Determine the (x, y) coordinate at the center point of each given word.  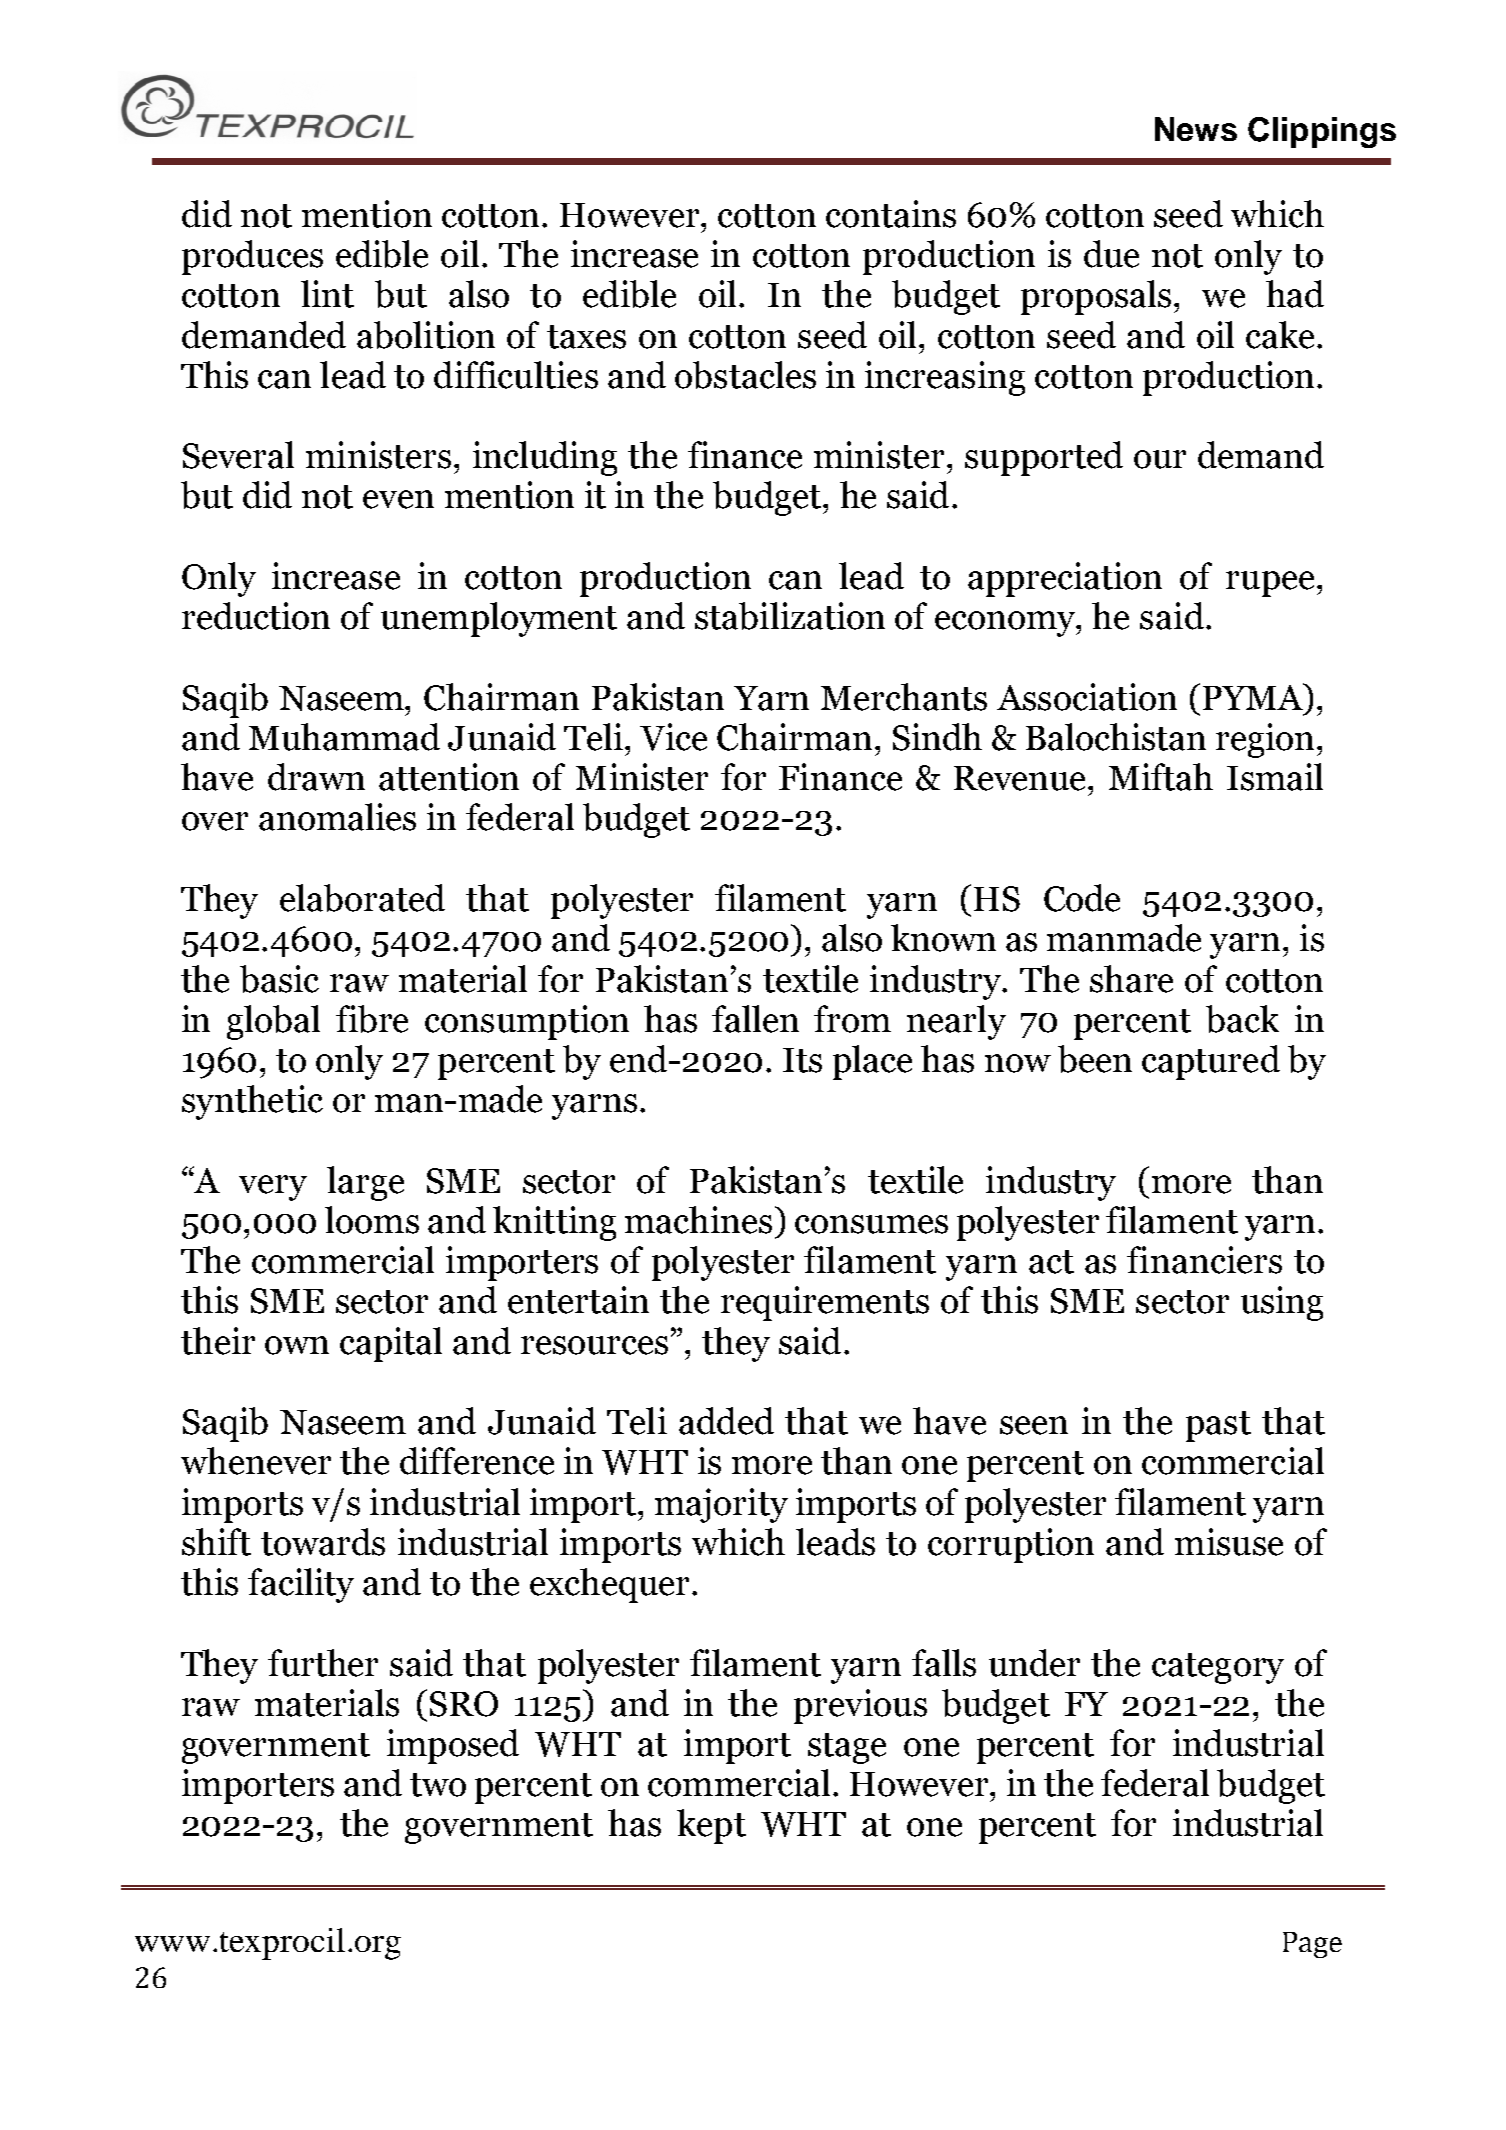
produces (252, 257)
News (1196, 129)
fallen (755, 1019)
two (438, 1785)
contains (891, 214)
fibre (372, 1019)
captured (1211, 1062)
